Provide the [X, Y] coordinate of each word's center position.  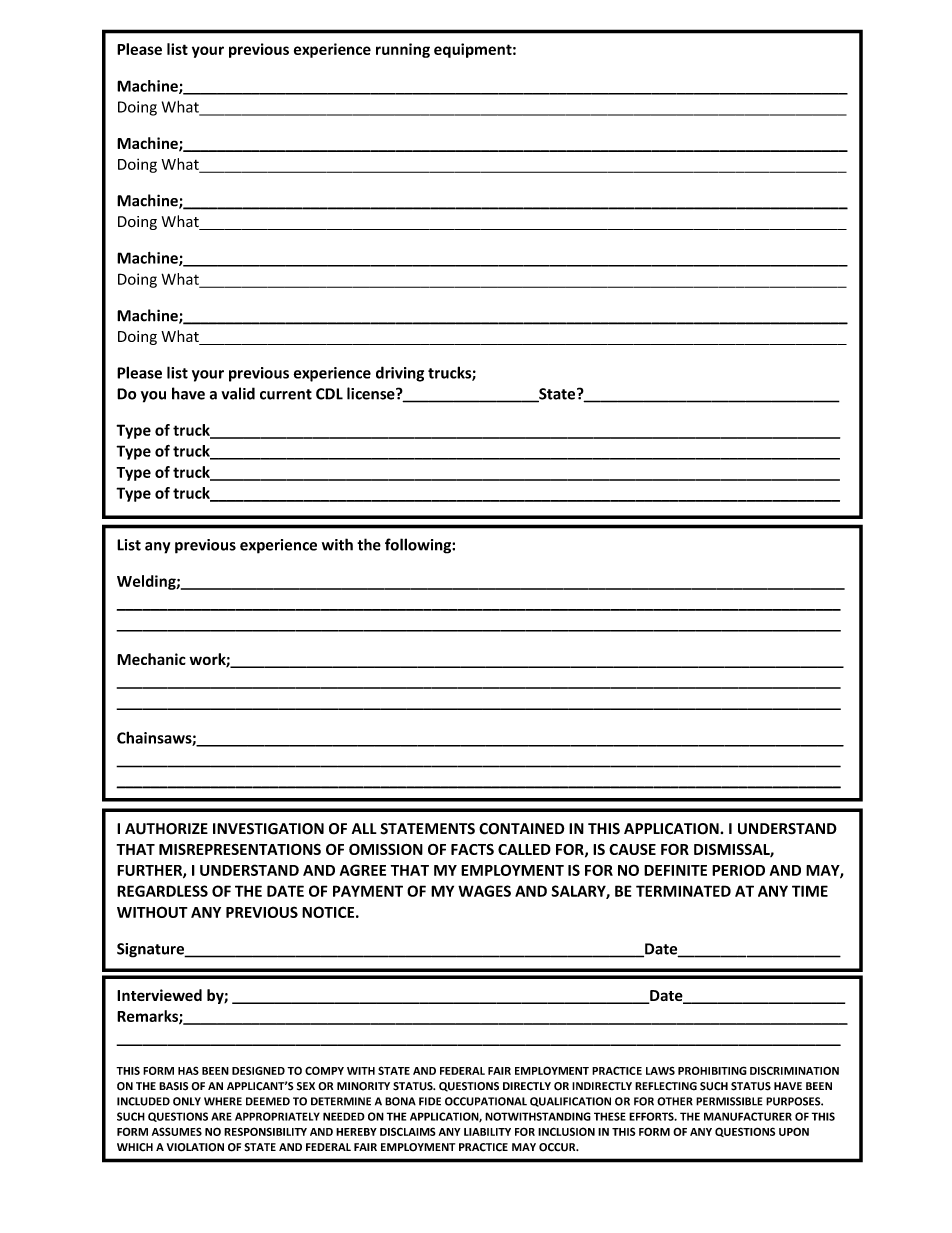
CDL [329, 394]
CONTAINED [522, 829]
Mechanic [151, 659]
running [403, 50]
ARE [221, 1116]
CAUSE [632, 849]
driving [400, 374]
